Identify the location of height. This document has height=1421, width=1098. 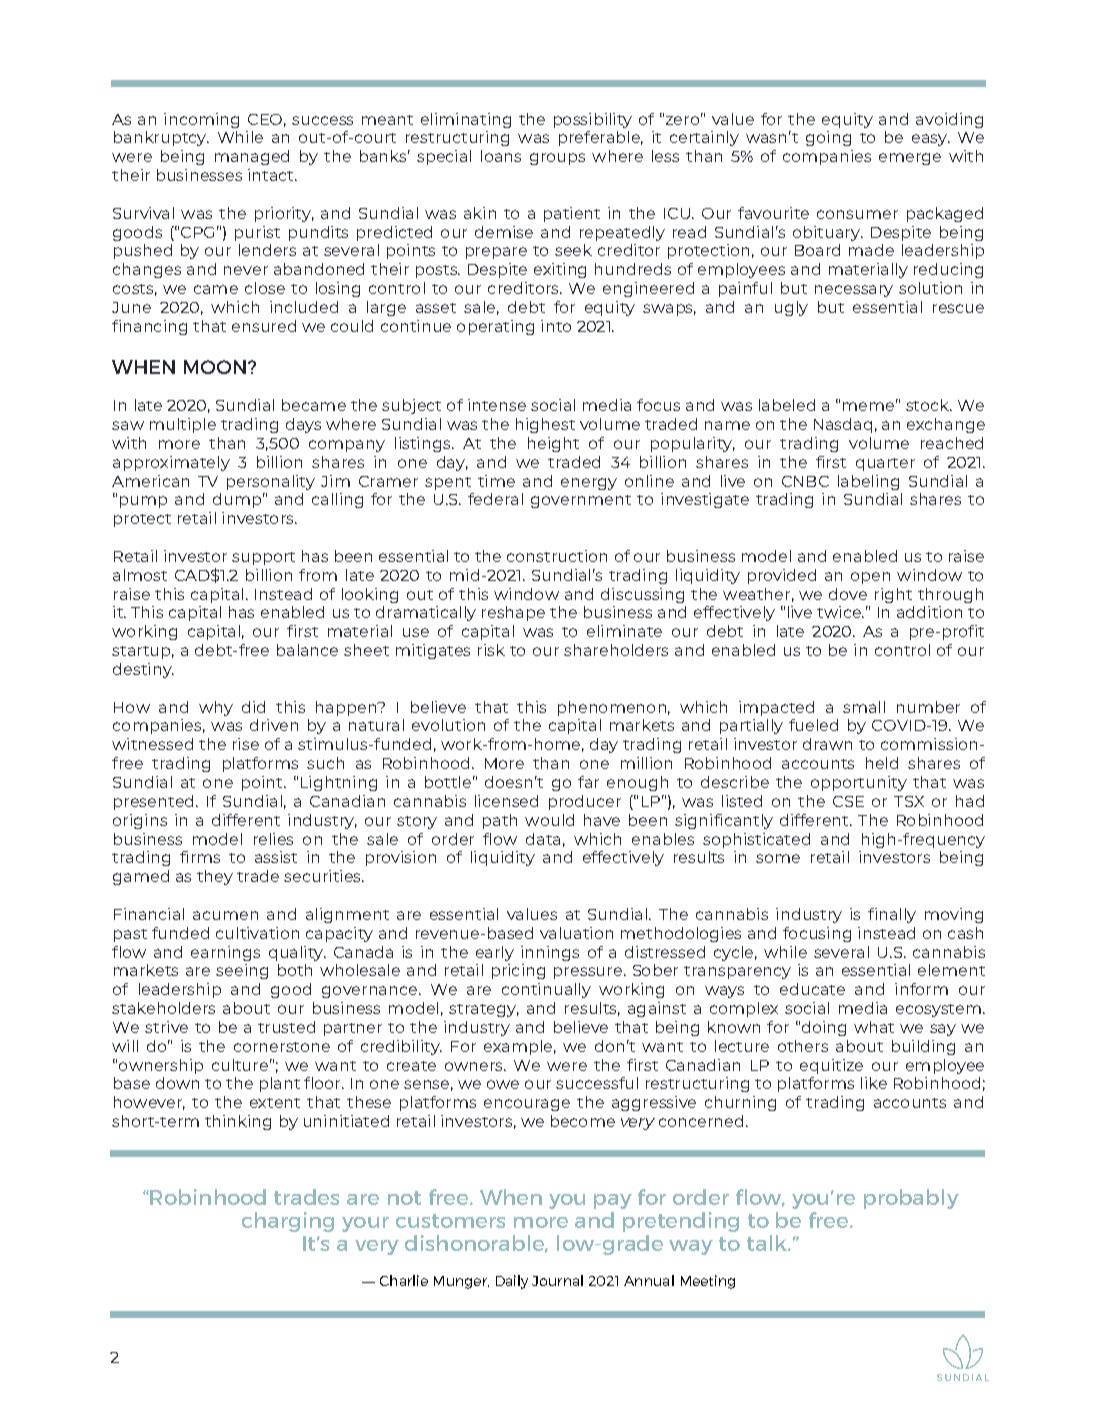
(553, 444).
